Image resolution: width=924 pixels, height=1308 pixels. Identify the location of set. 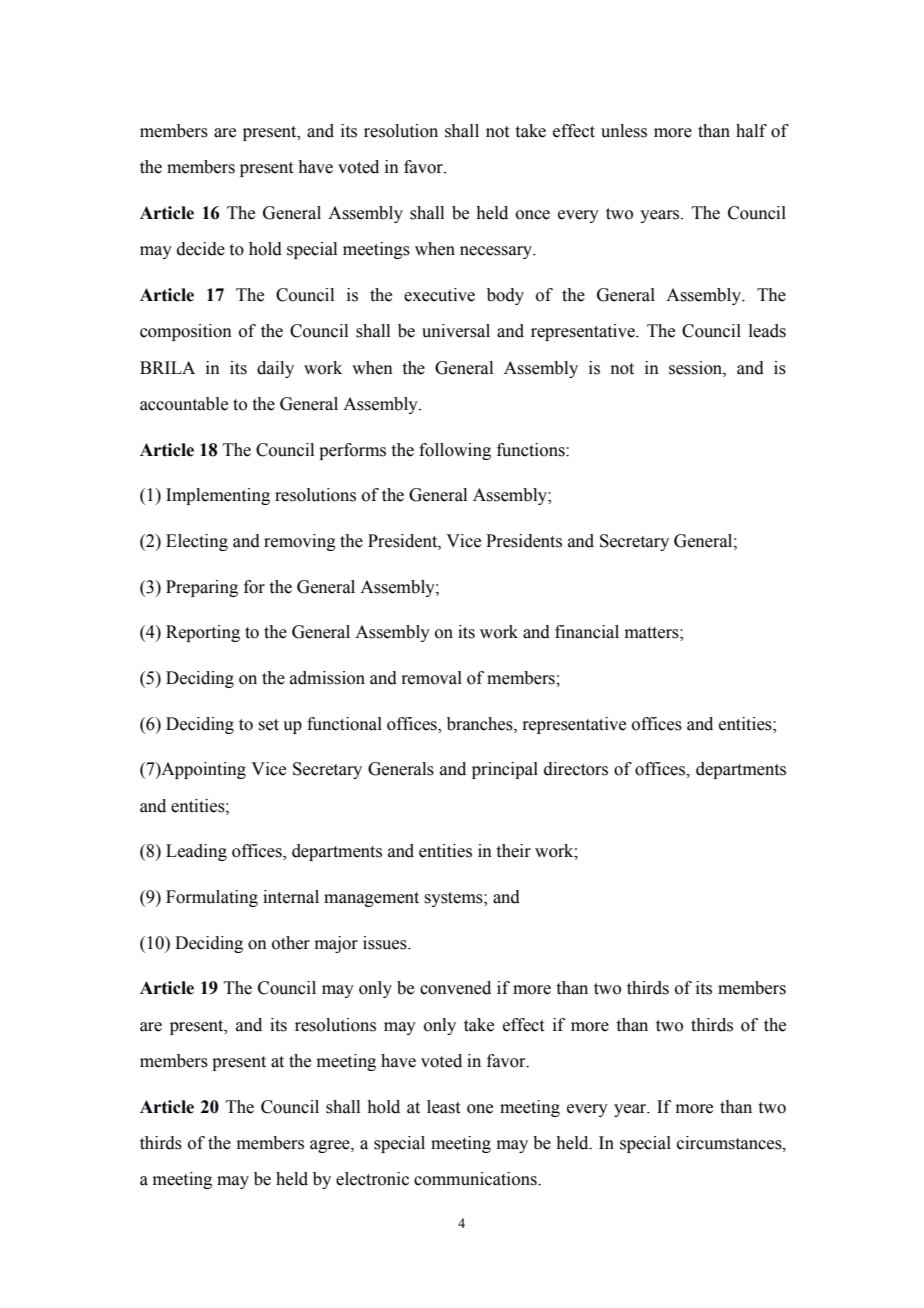
(268, 725).
